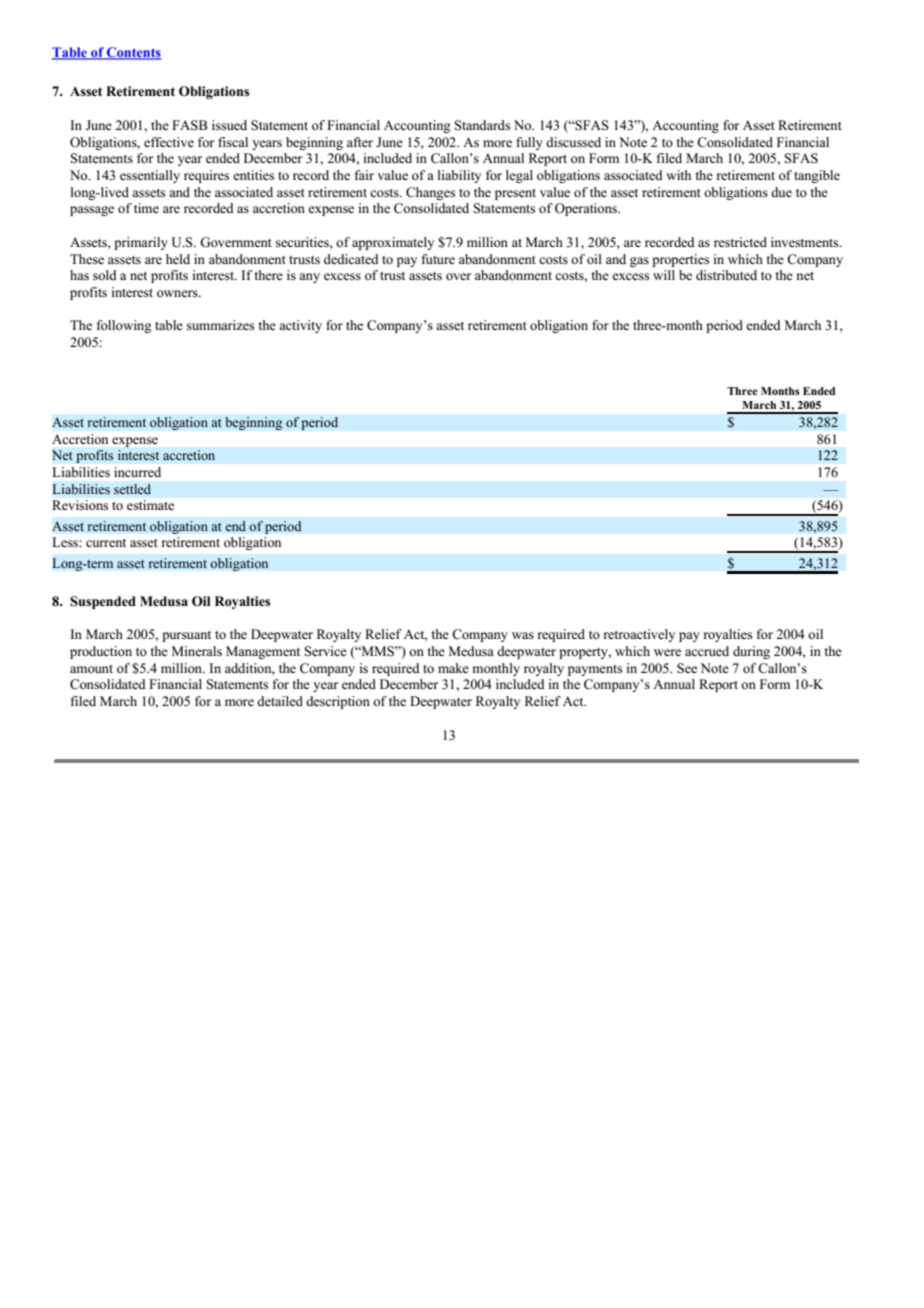  What do you see at coordinates (300, 326) in the page?
I see `activity` at bounding box center [300, 326].
